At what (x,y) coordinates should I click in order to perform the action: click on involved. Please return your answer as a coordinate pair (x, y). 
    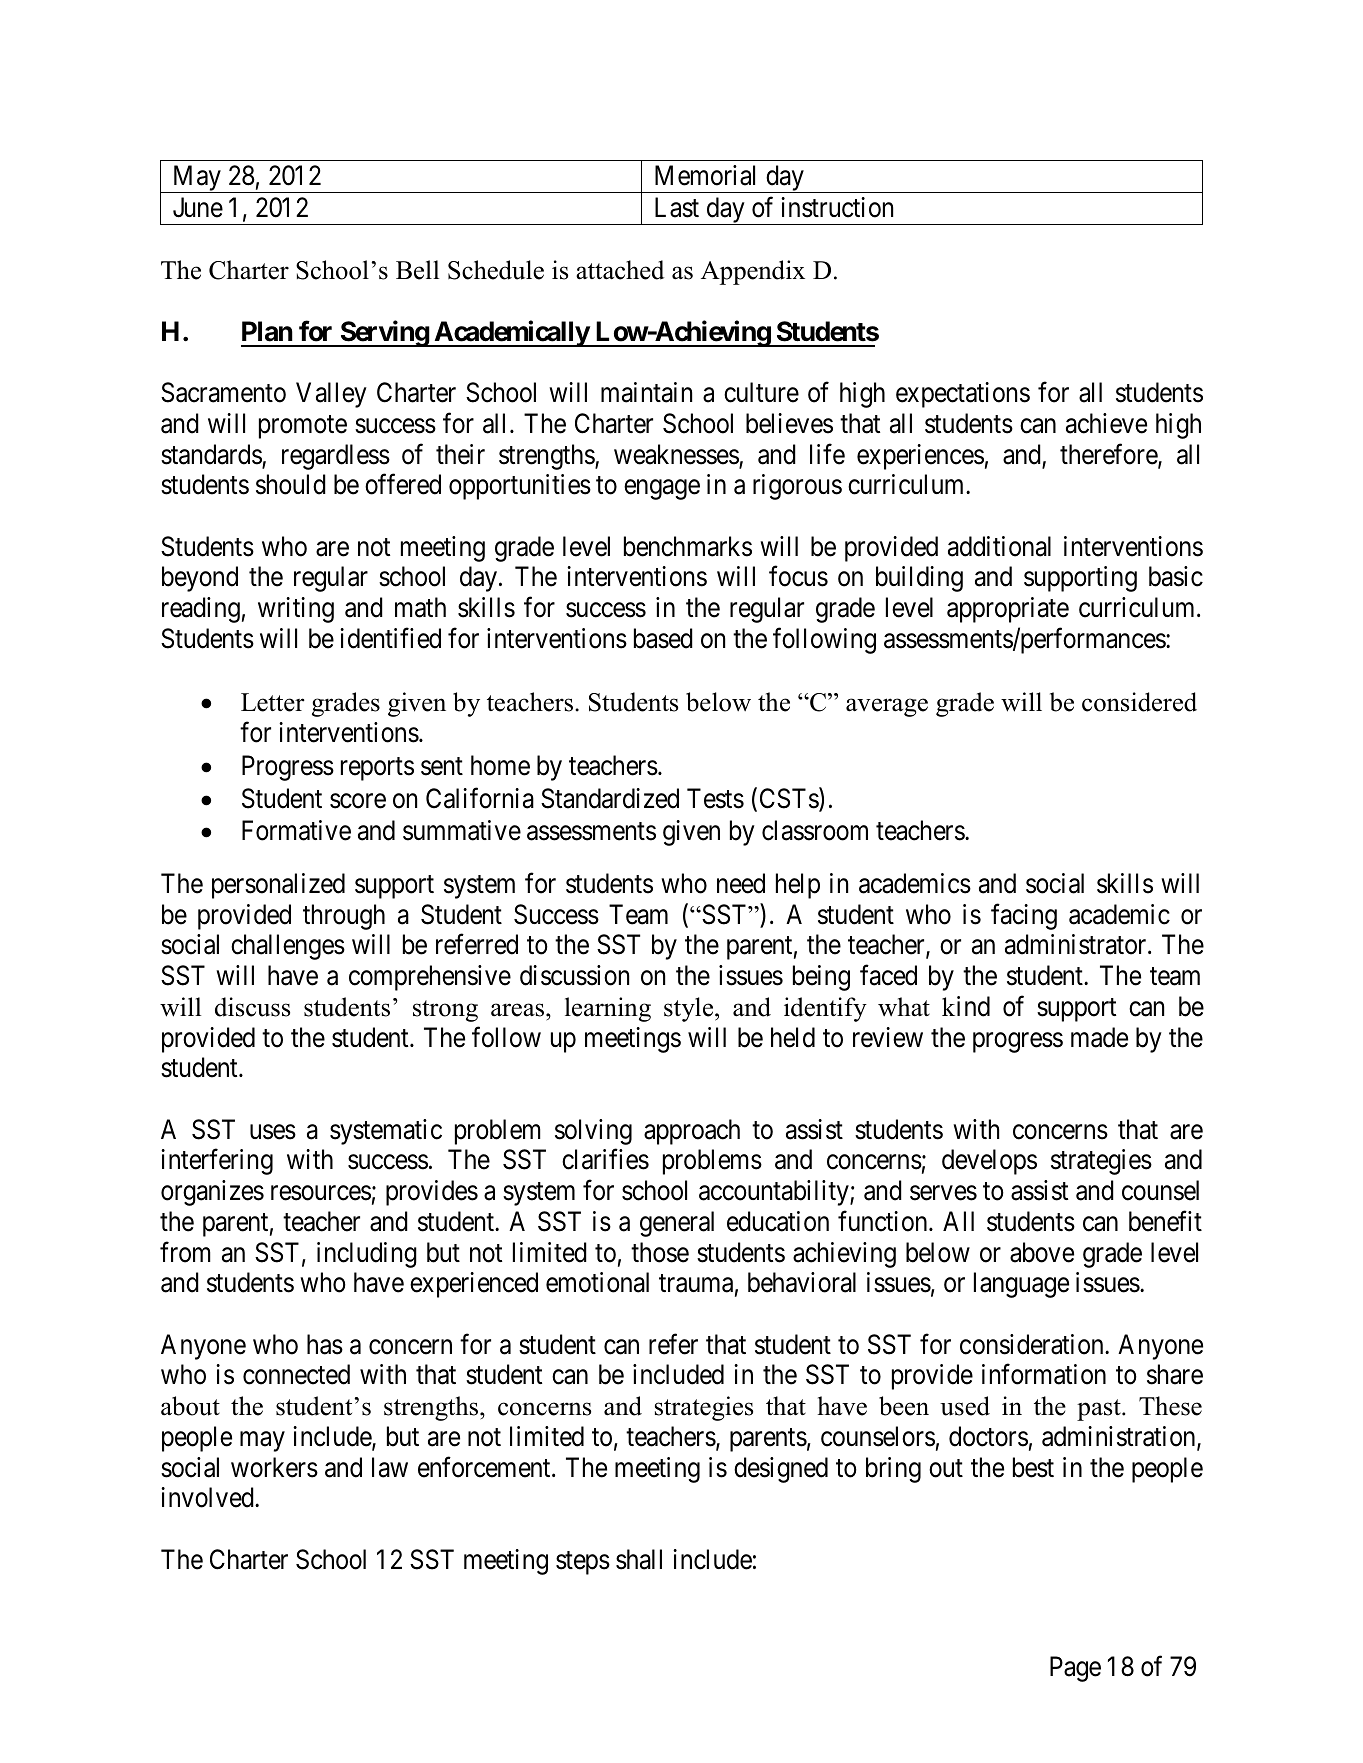
    Looking at the image, I should click on (208, 1497).
